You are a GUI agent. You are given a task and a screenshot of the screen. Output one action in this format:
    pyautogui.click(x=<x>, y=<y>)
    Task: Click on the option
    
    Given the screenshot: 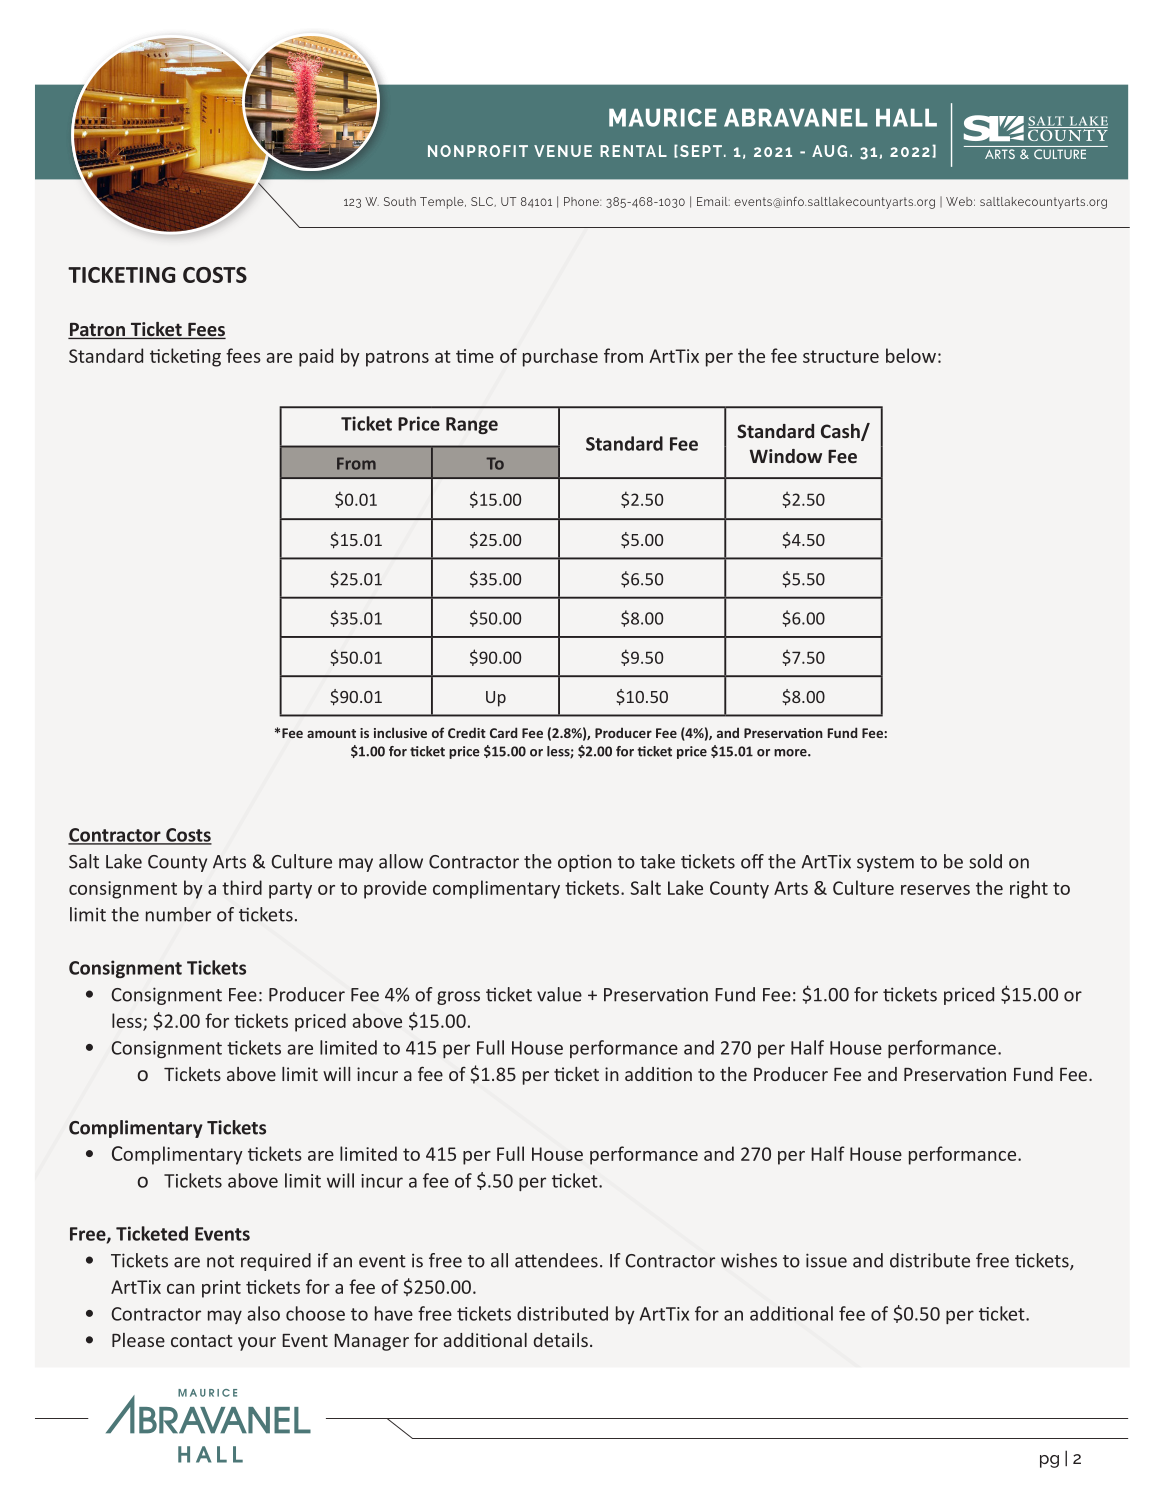 What is the action you would take?
    pyautogui.click(x=584, y=863)
